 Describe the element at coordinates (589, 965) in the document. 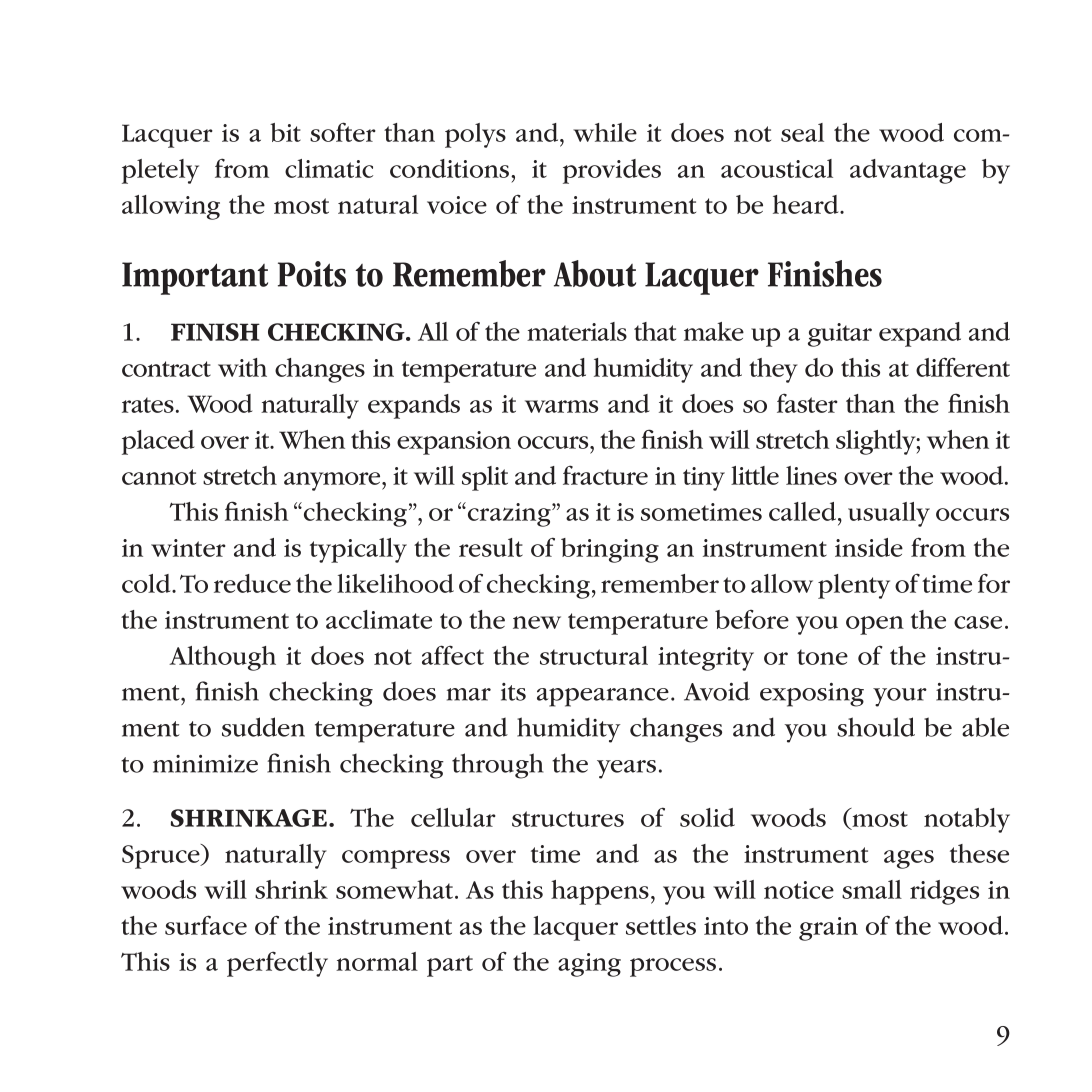

I see `aging` at that location.
